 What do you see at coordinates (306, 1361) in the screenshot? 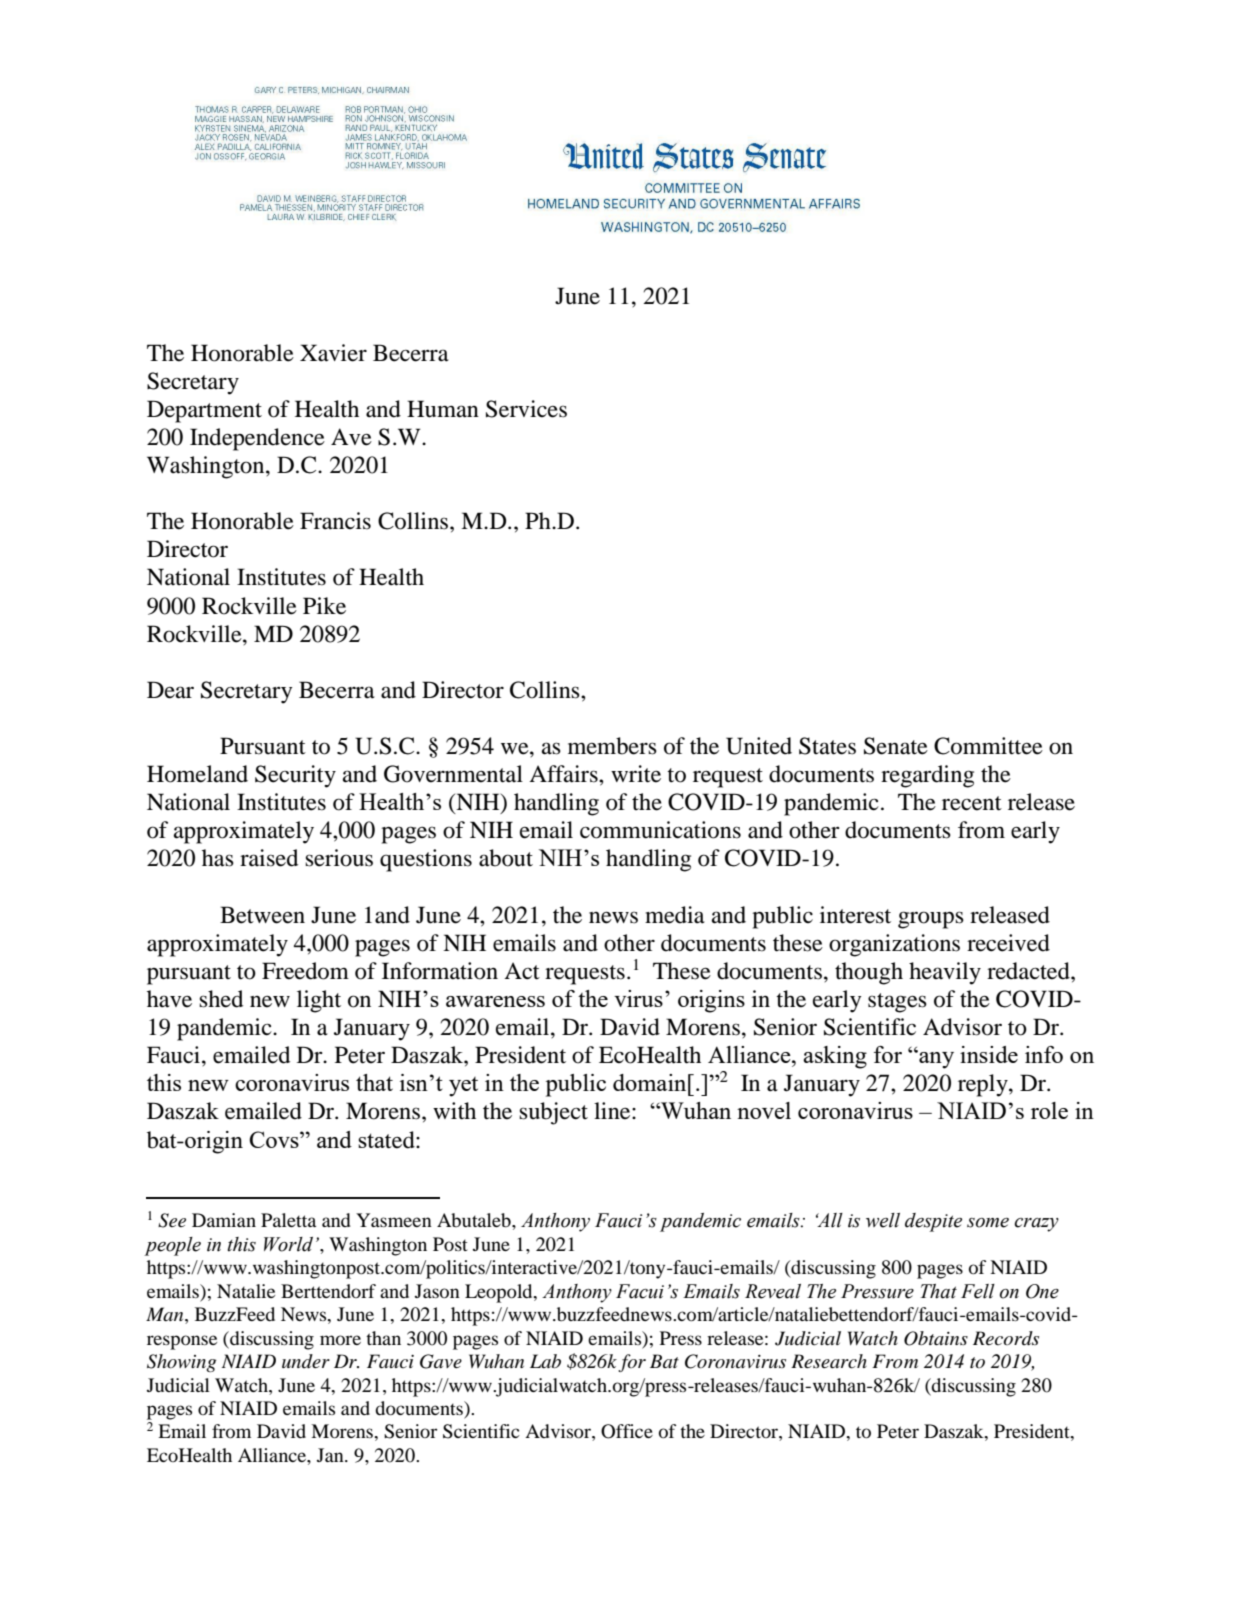
I see `under` at bounding box center [306, 1361].
